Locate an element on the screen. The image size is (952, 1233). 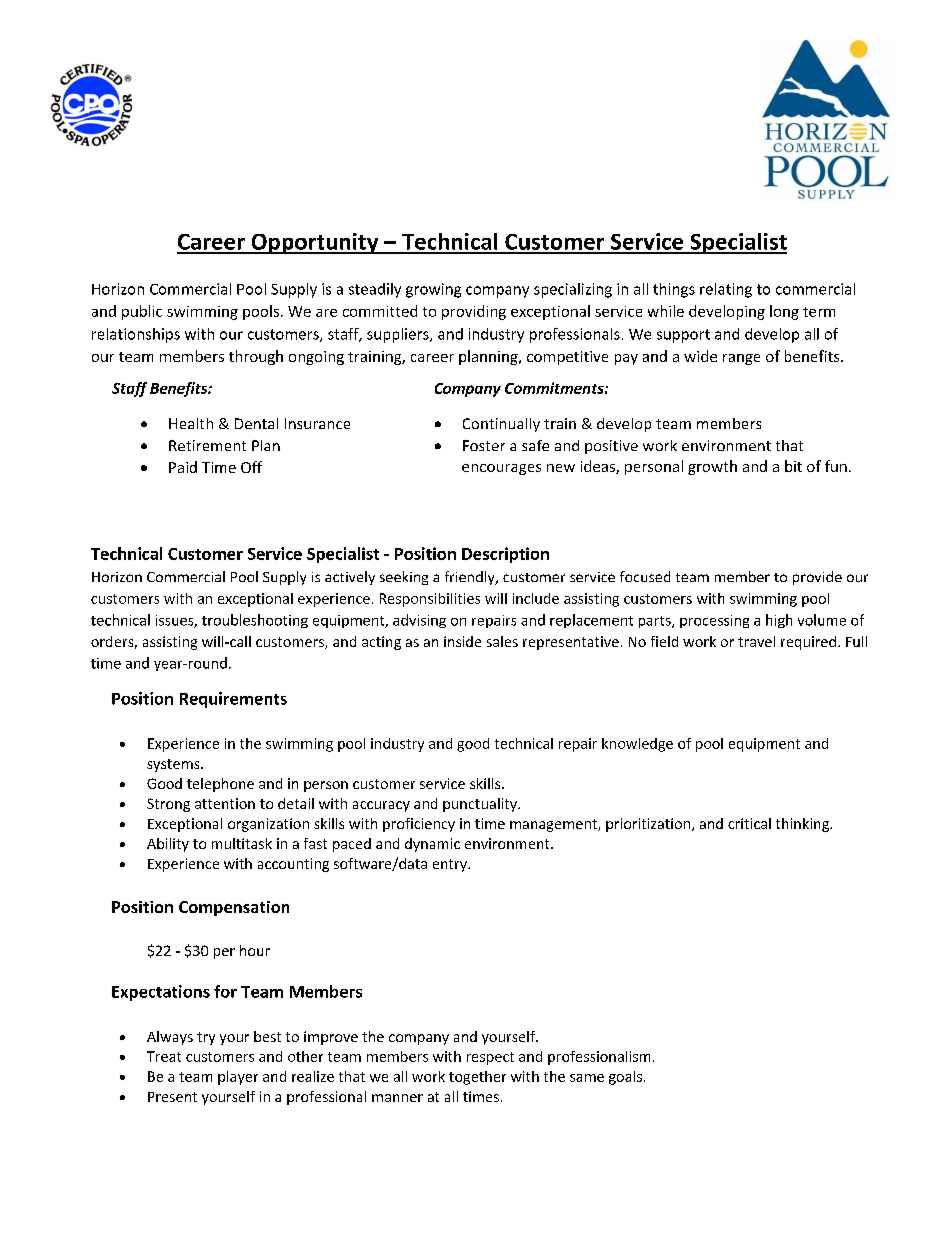
player is located at coordinates (238, 1078).
